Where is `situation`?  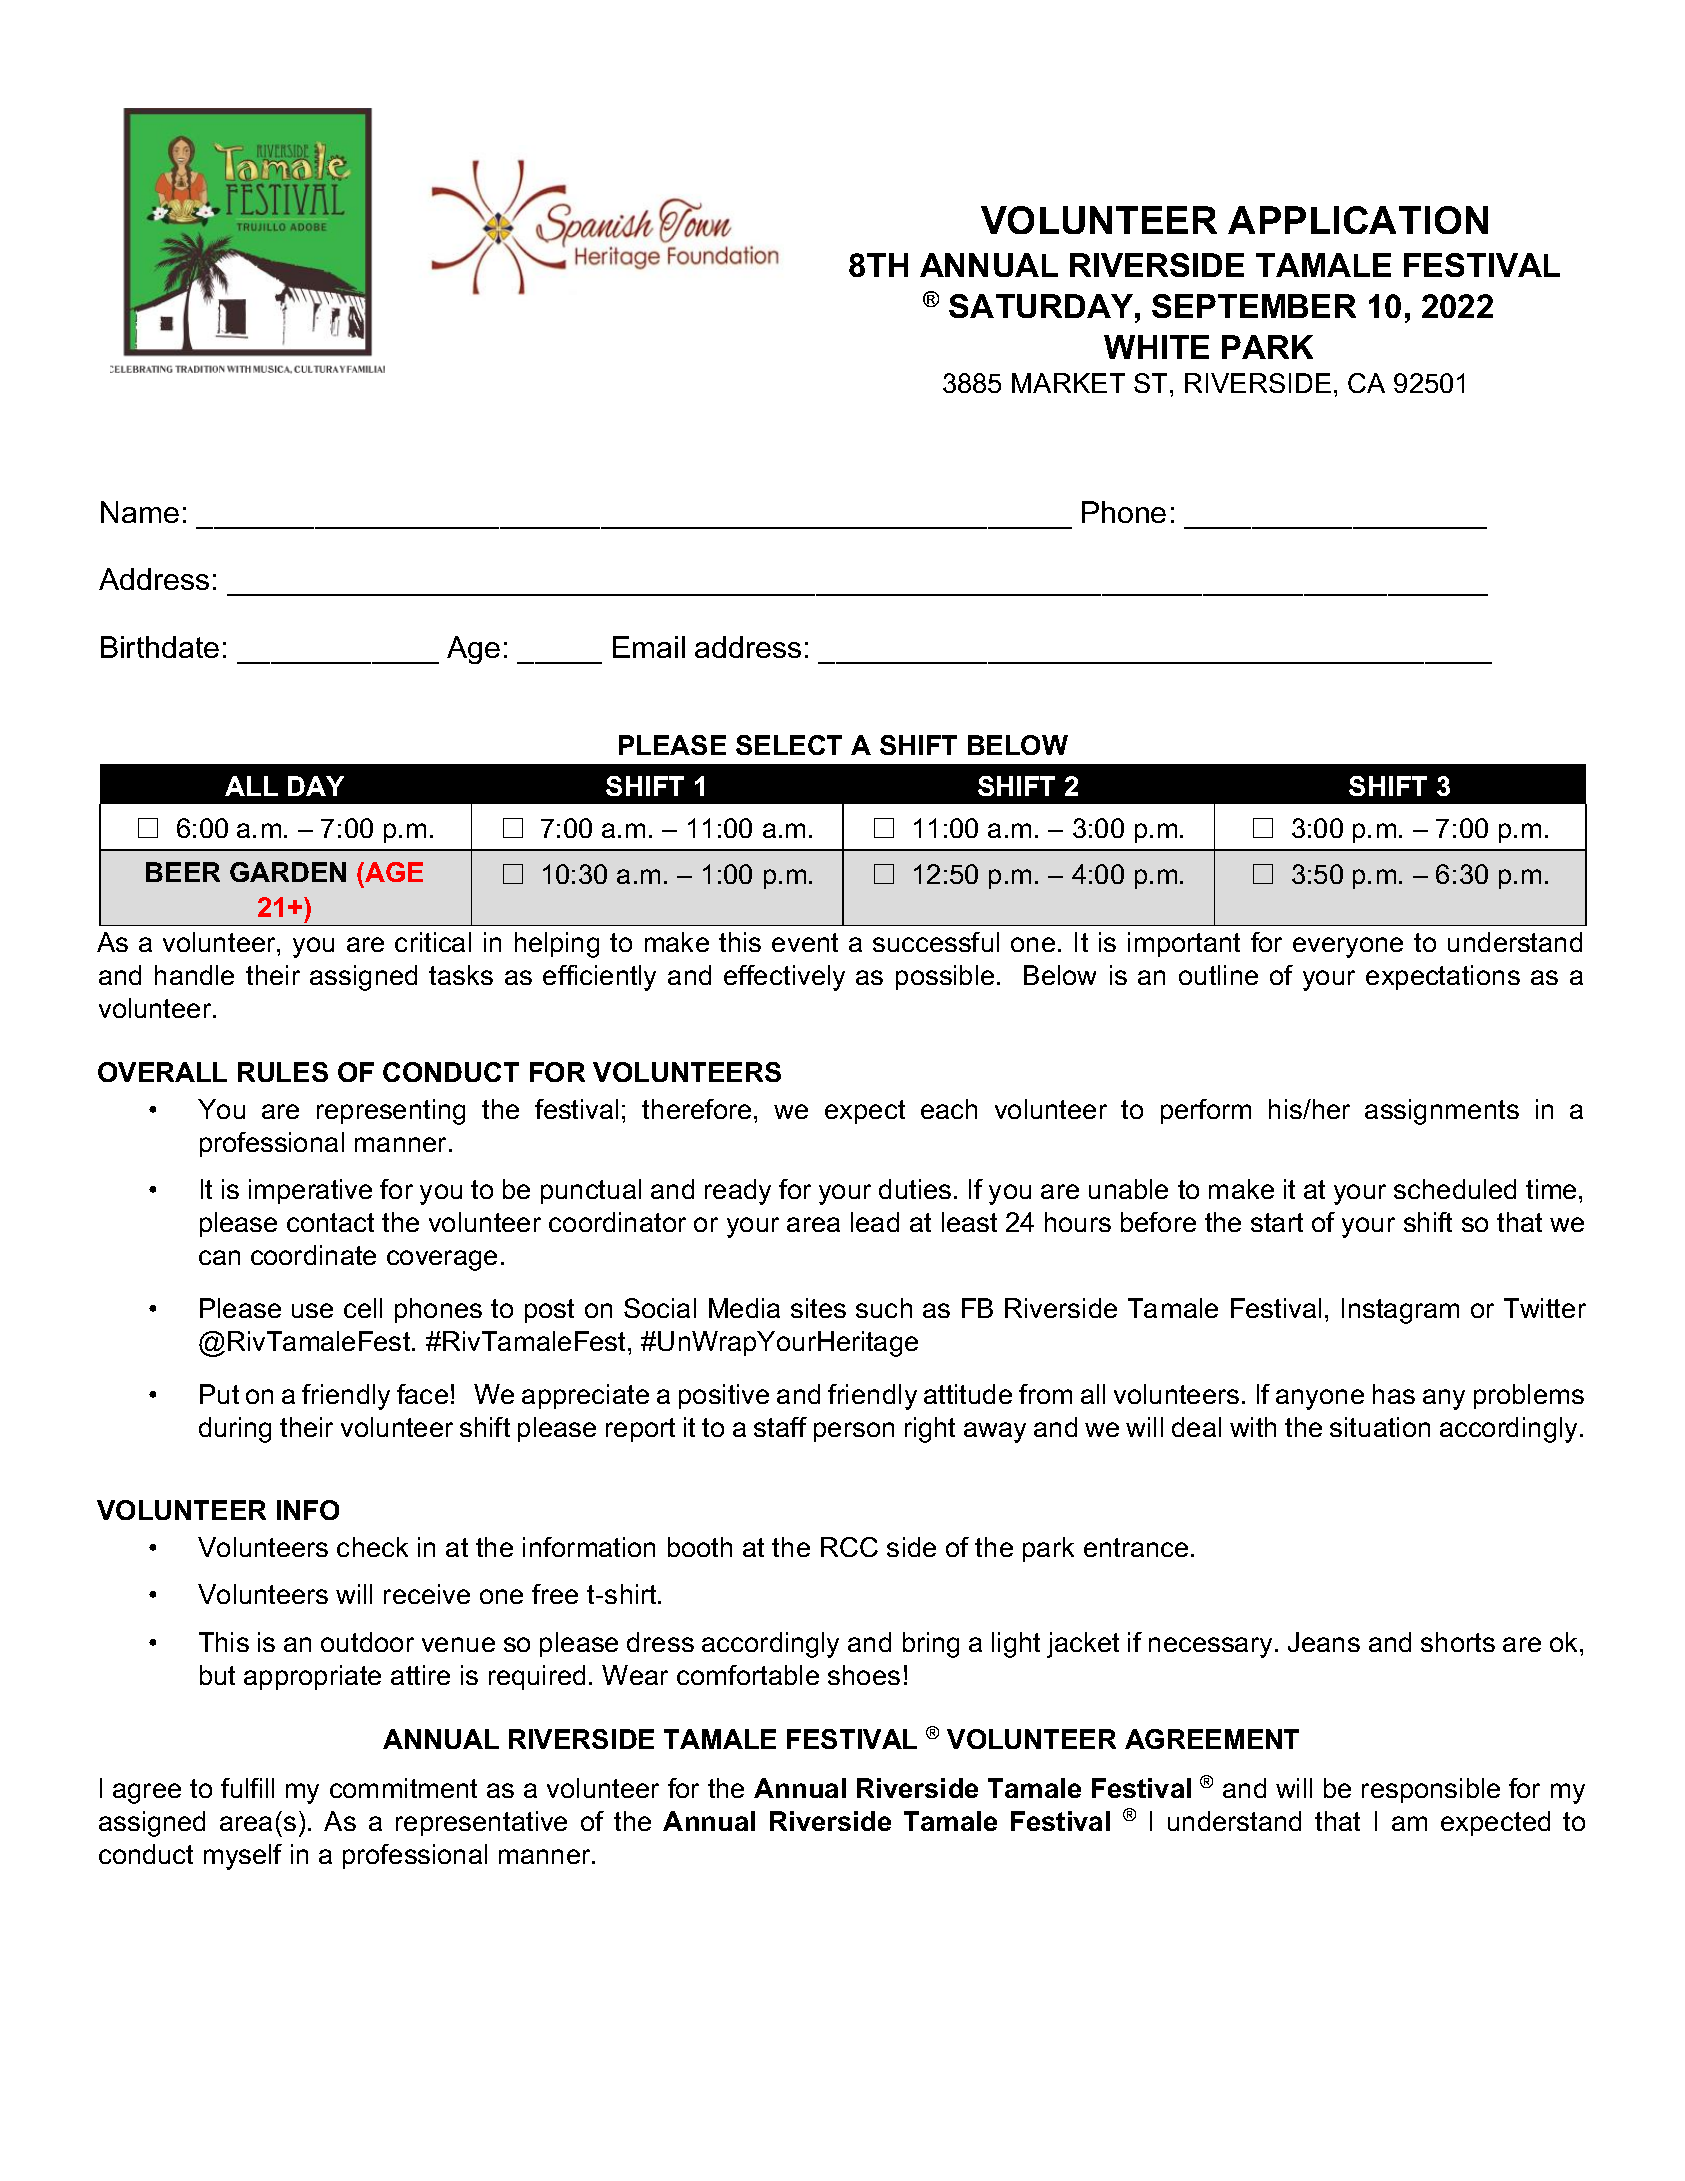 situation is located at coordinates (1380, 1427).
